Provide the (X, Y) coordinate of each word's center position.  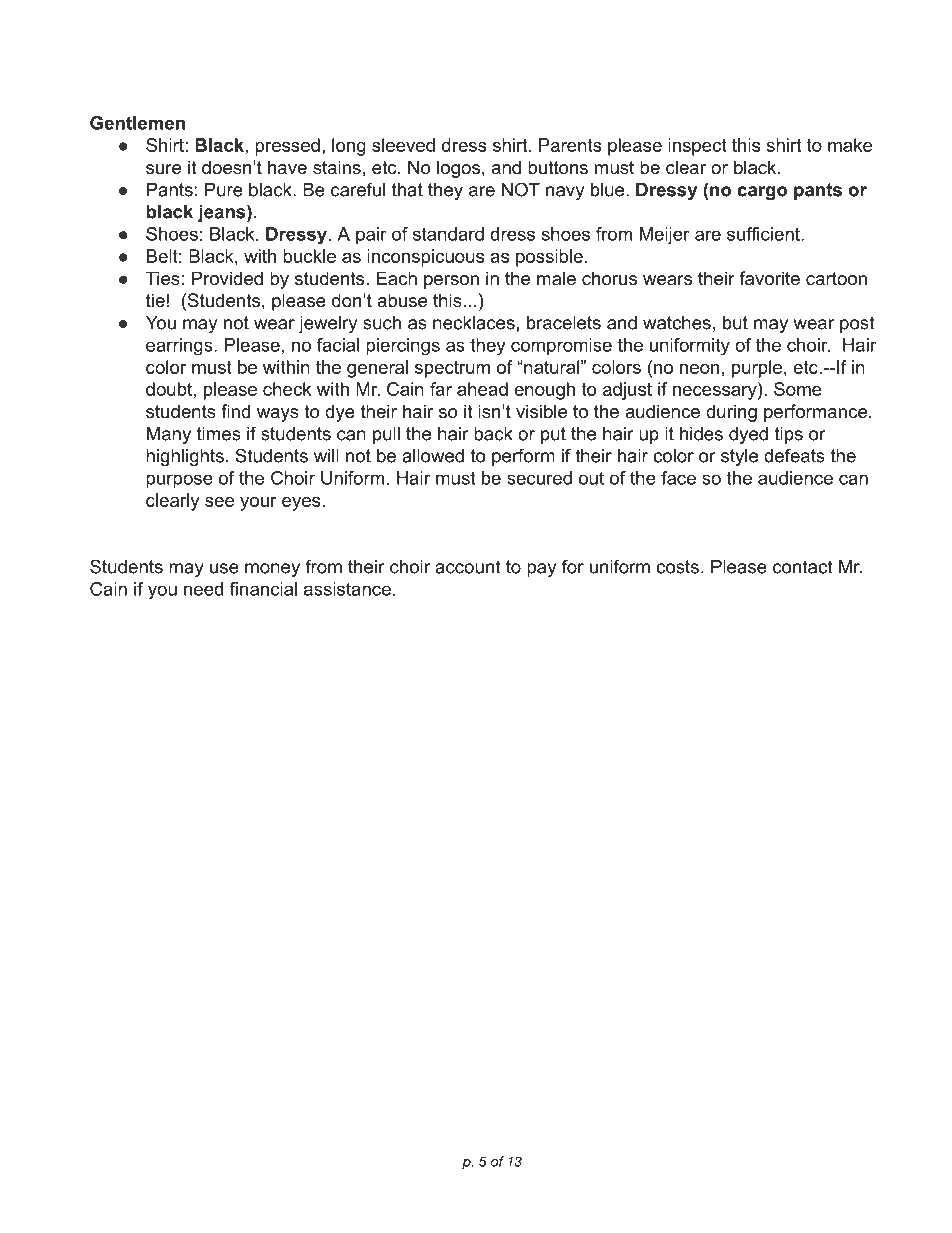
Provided (227, 278)
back (493, 434)
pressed (287, 147)
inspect (697, 147)
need (203, 589)
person (451, 282)
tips (789, 435)
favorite (769, 278)
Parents (570, 145)
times (219, 434)
